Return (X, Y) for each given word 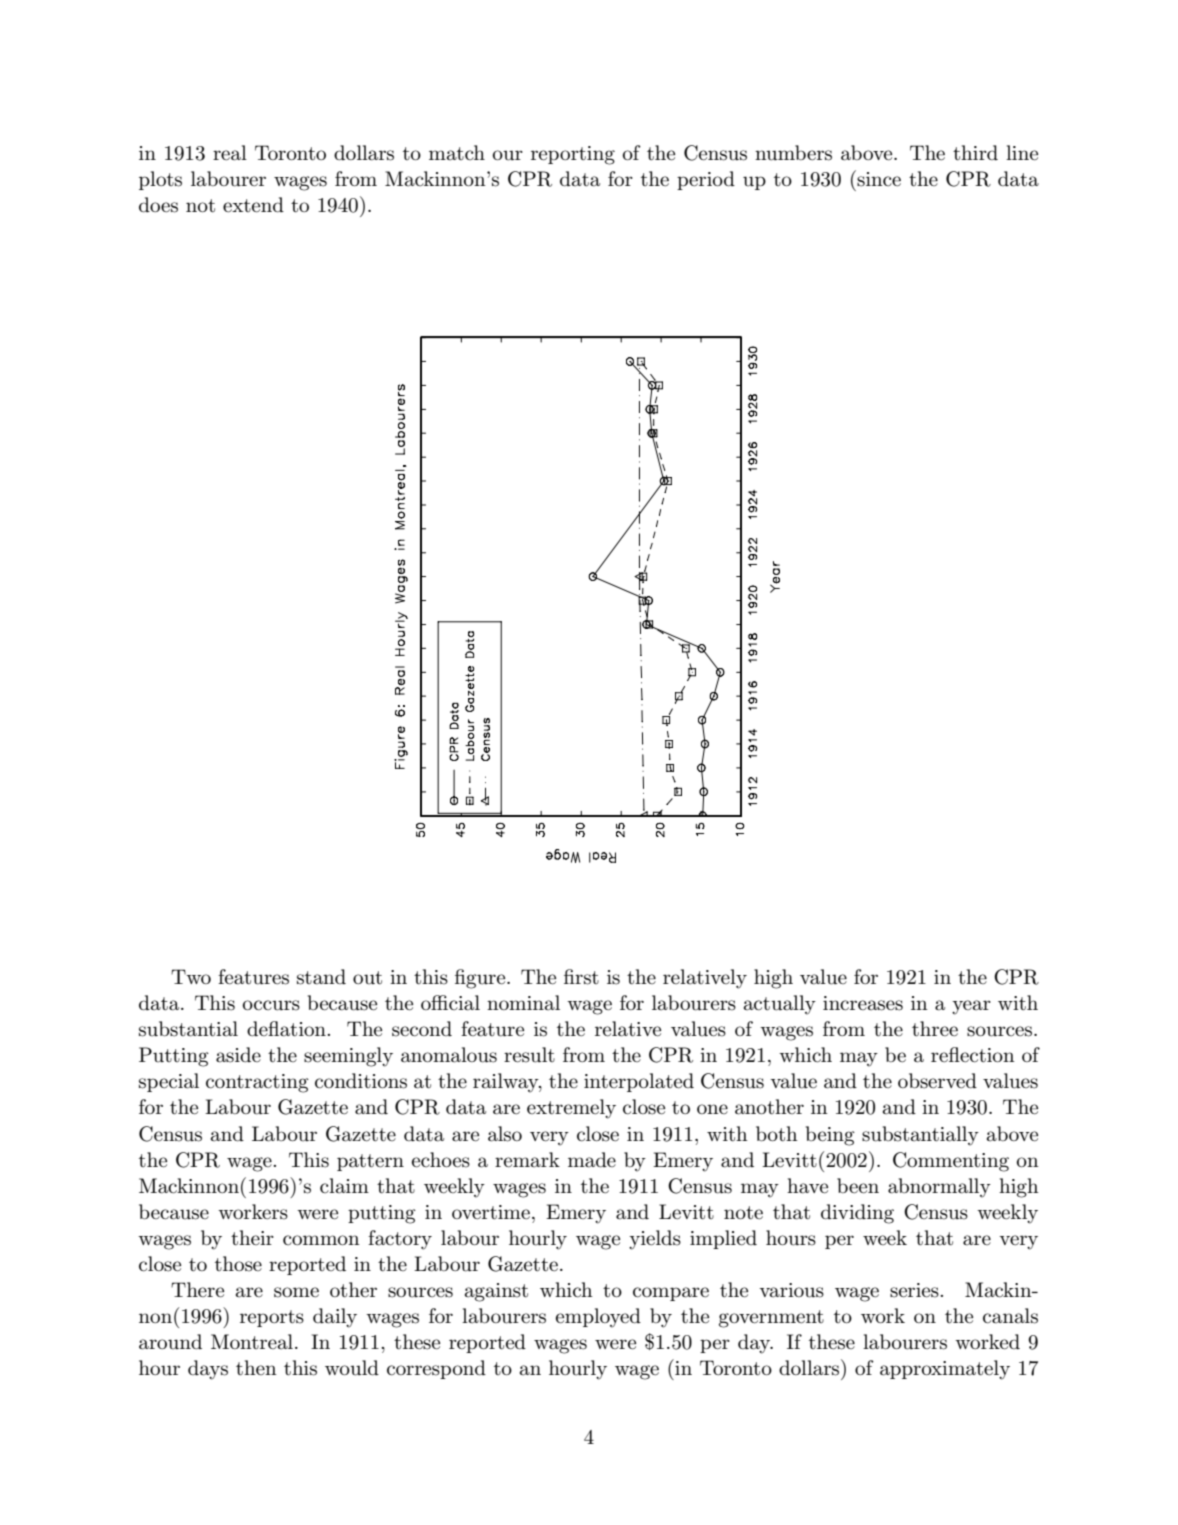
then (256, 1368)
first (581, 977)
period (706, 180)
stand (321, 977)
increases (863, 1003)
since (878, 178)
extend (253, 205)
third (975, 153)
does (158, 205)
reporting (573, 155)
